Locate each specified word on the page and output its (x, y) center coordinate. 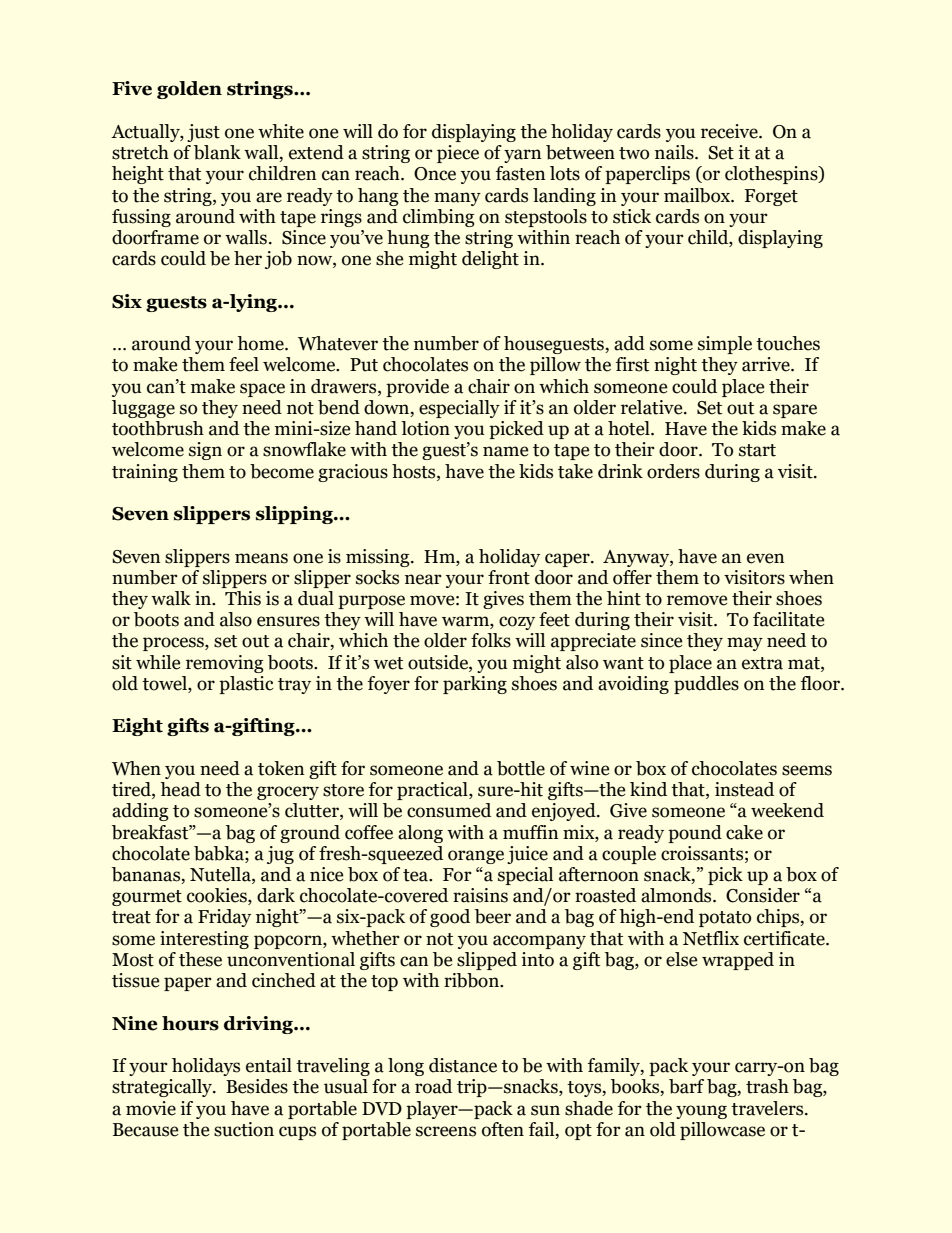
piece (458, 154)
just (203, 133)
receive (730, 131)
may (745, 644)
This (243, 598)
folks (491, 640)
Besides (257, 1086)
